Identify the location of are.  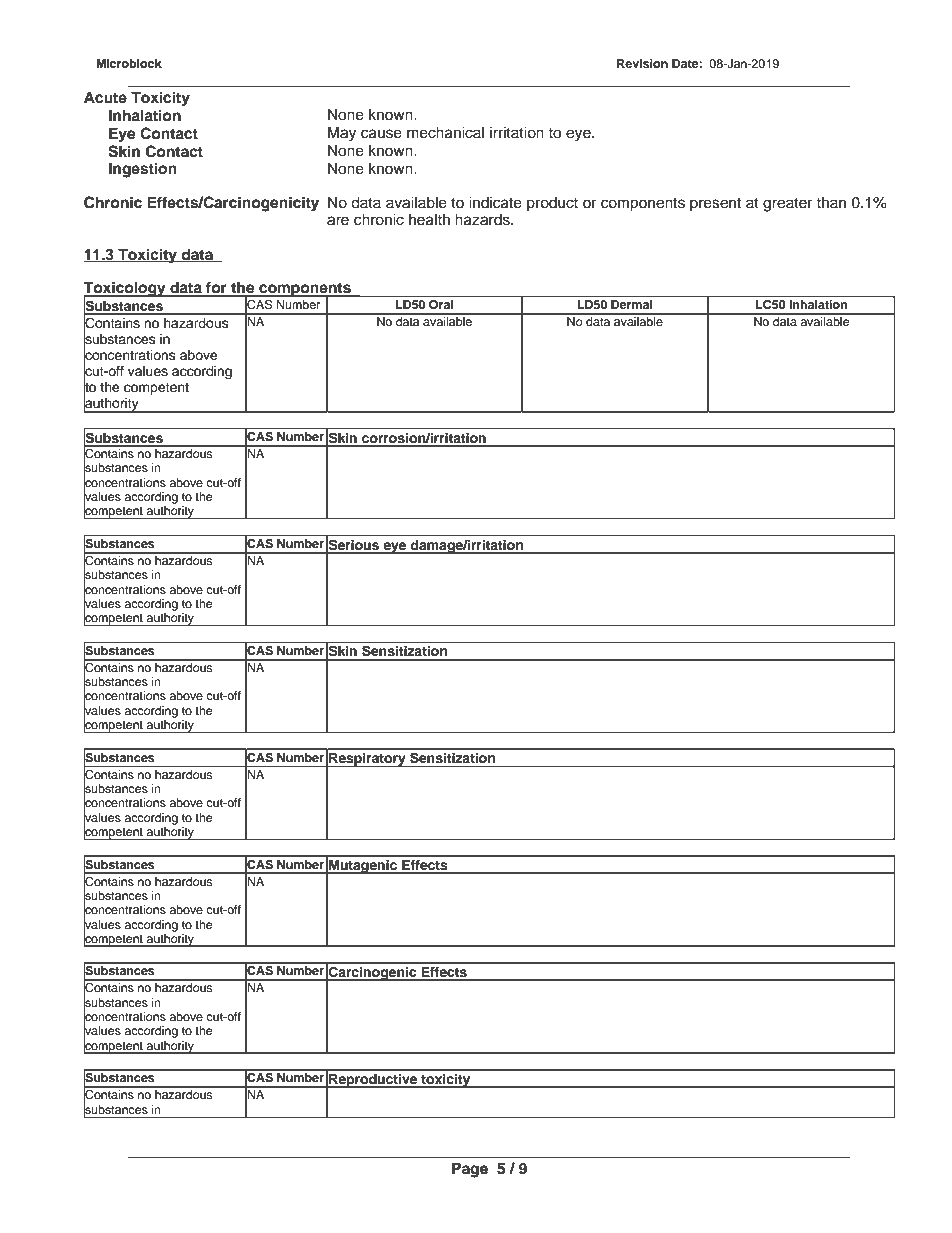
(338, 221).
